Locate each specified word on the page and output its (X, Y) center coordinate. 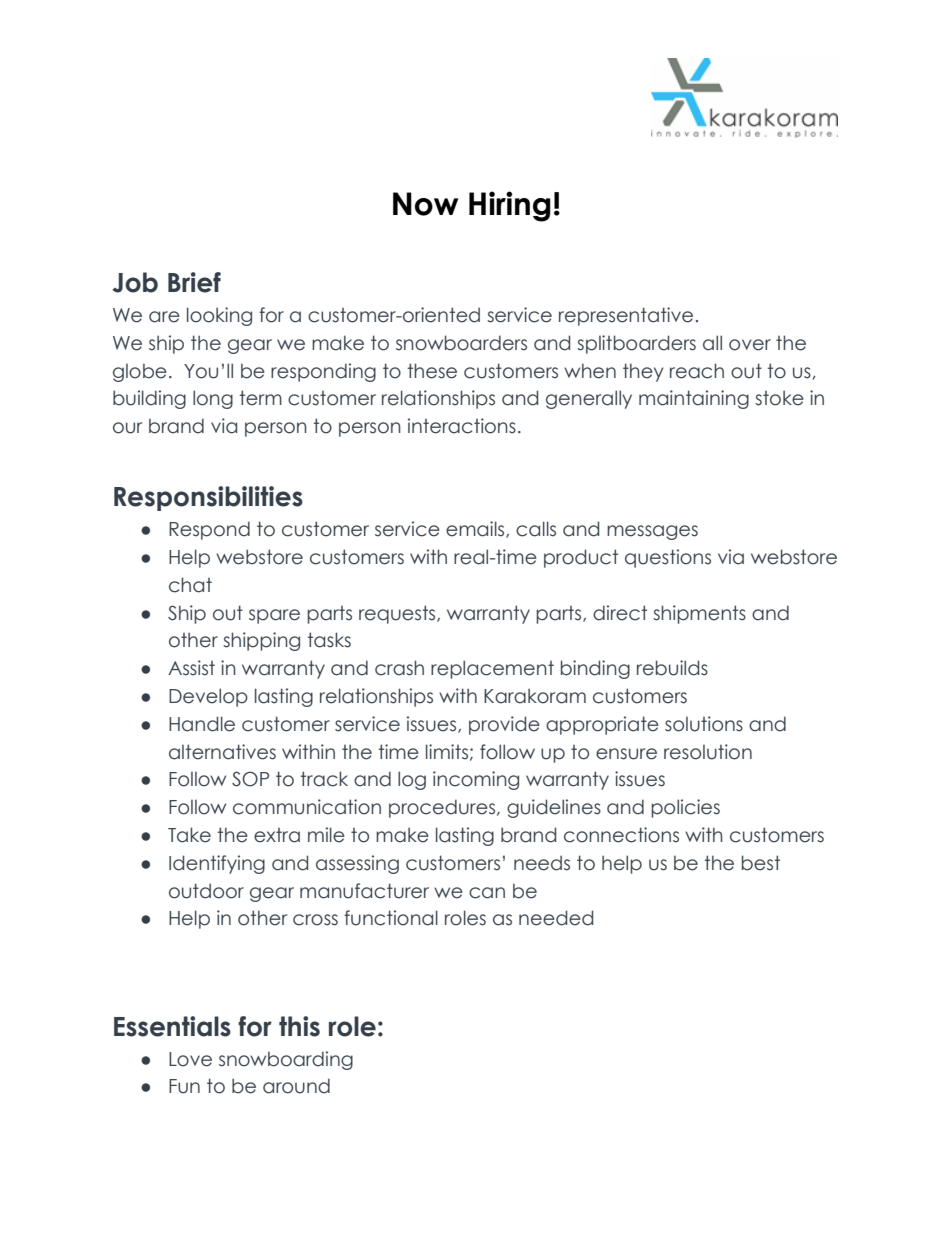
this (299, 1026)
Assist (191, 668)
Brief (194, 282)
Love (190, 1059)
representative (626, 316)
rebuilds (672, 668)
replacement (492, 669)
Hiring (510, 206)
